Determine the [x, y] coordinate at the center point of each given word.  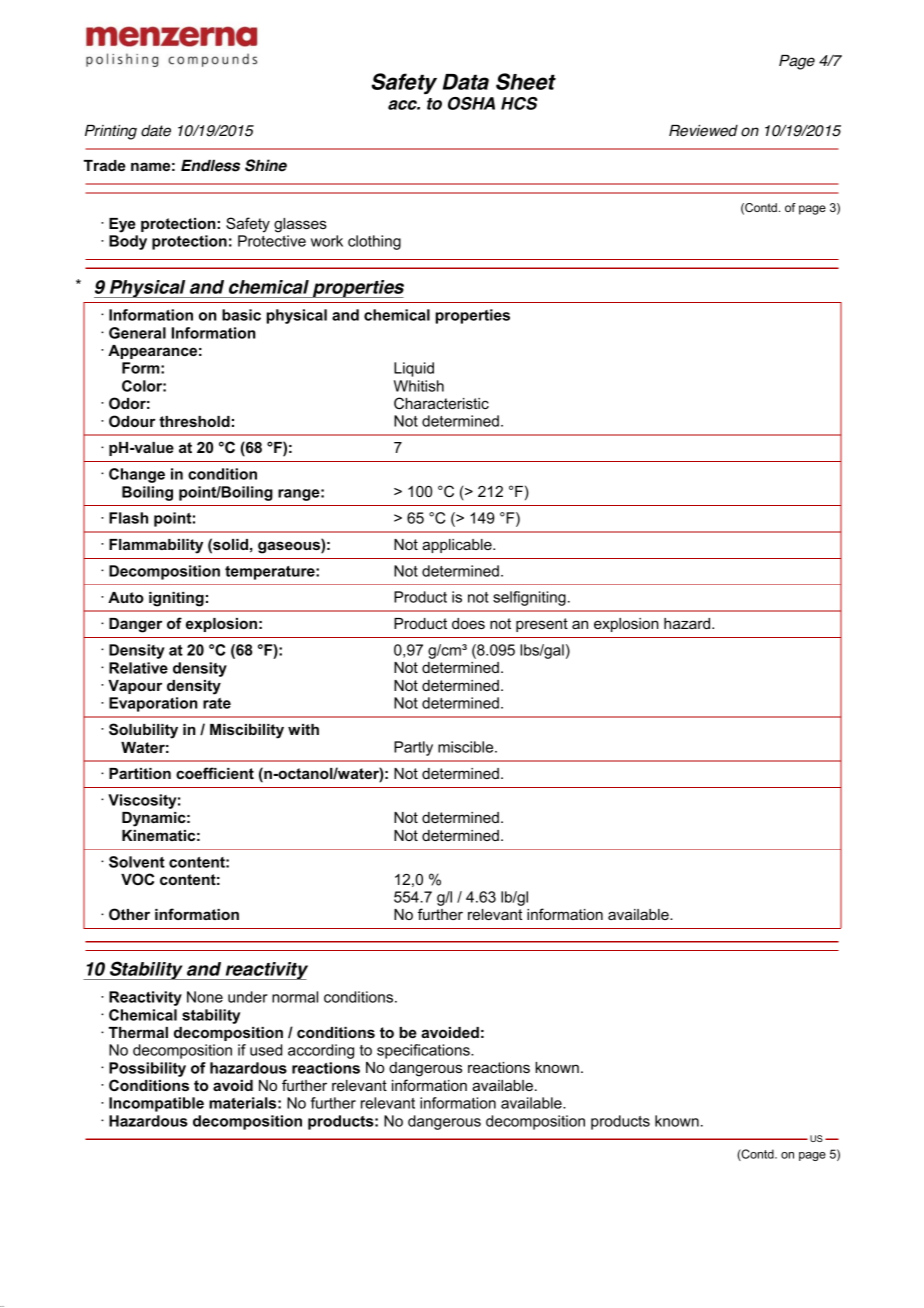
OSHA [471, 103]
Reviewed [703, 131]
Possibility [147, 1069]
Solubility [143, 731]
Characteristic [441, 403]
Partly [413, 748]
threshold [194, 421]
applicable [458, 546]
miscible [467, 747]
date [156, 131]
